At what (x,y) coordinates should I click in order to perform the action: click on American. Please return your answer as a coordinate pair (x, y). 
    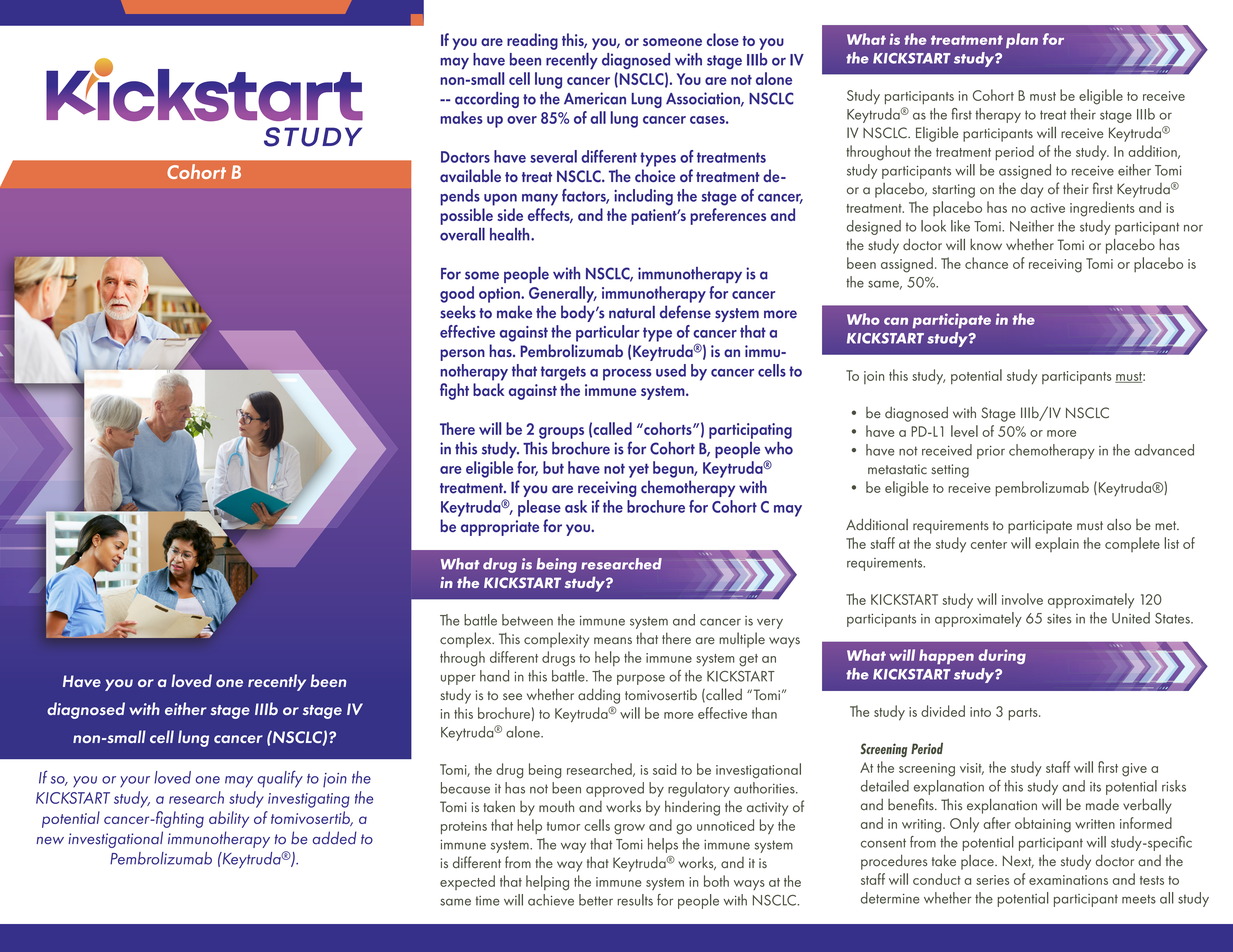
    Looking at the image, I should click on (595, 98).
